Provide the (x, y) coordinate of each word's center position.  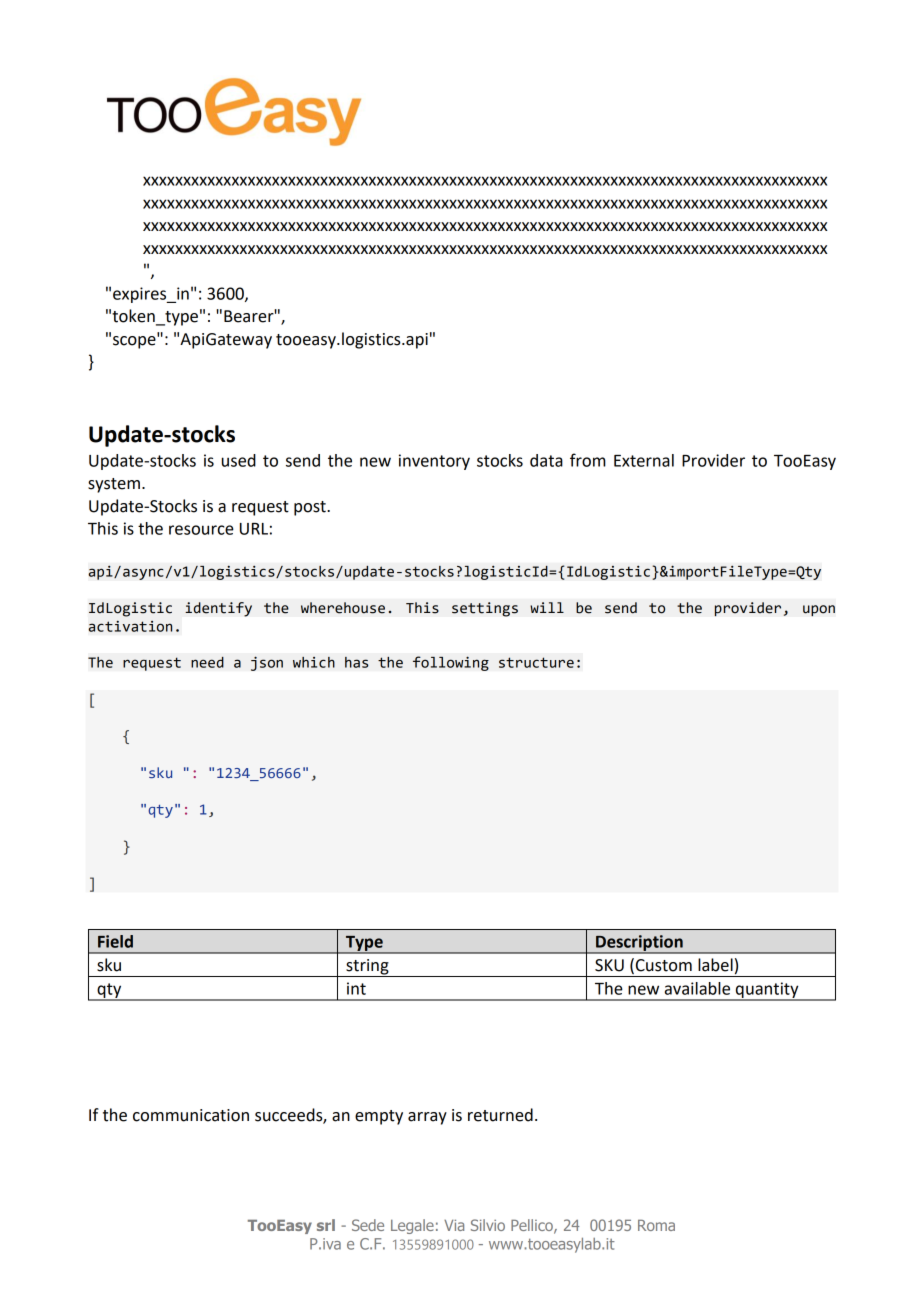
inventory (434, 462)
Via (454, 1225)
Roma (656, 1225)
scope (135, 341)
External (644, 460)
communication (191, 1115)
